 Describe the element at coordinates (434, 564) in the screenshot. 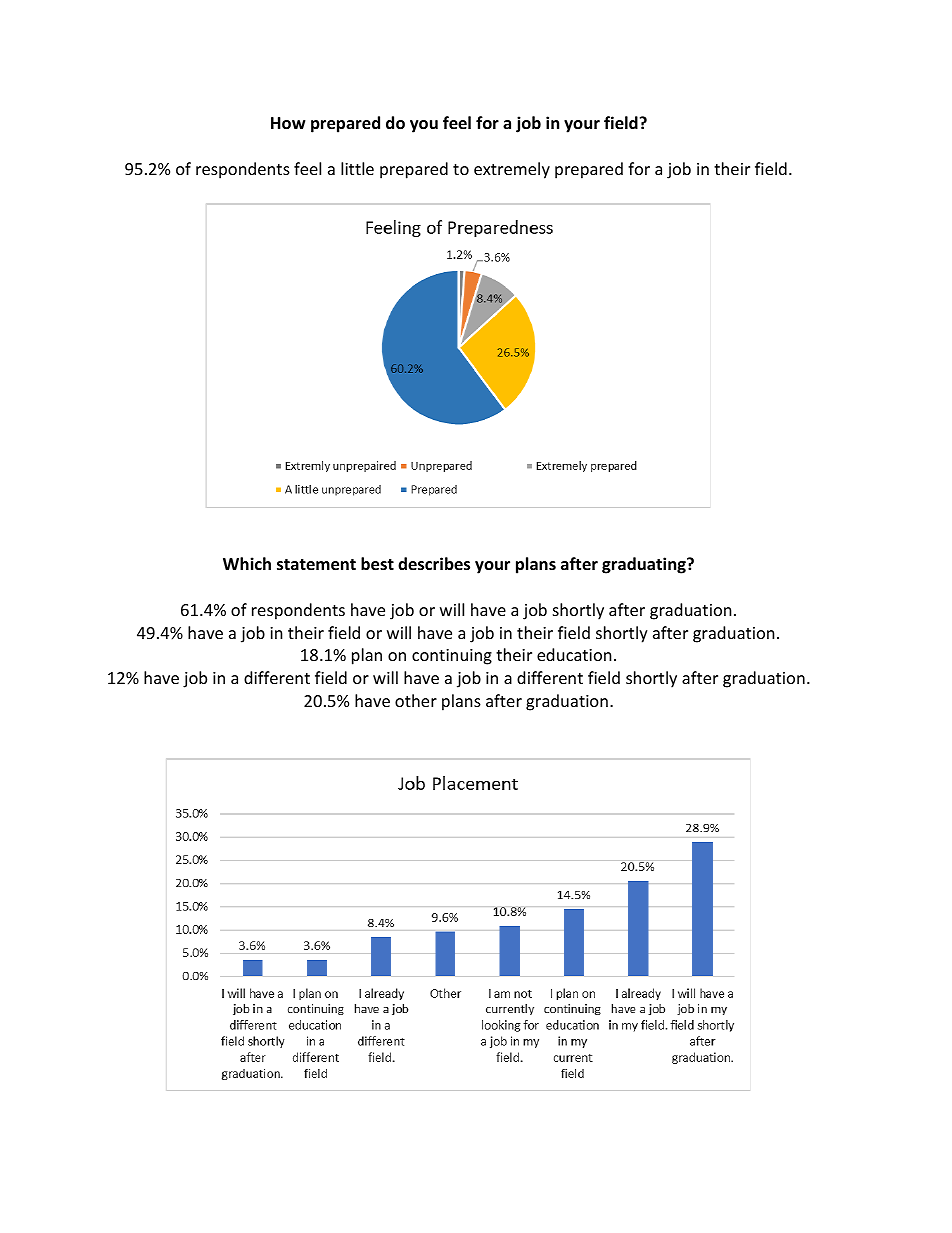

I see `describes` at that location.
